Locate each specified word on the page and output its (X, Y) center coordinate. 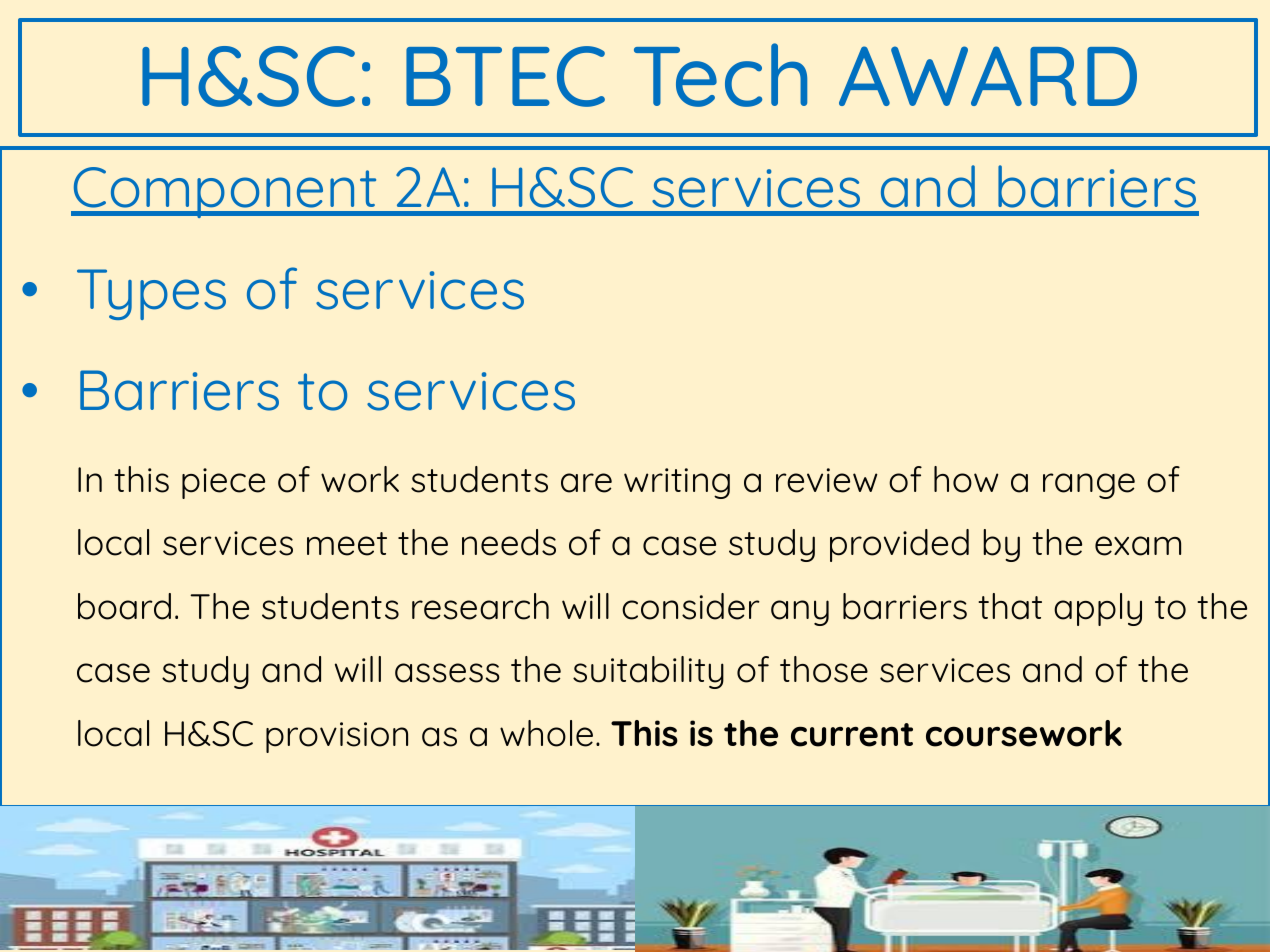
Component (225, 192)
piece (223, 483)
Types (151, 294)
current (852, 735)
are (586, 483)
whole (546, 733)
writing (677, 483)
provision (337, 737)
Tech (720, 75)
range (1089, 486)
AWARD (988, 76)
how (966, 479)
